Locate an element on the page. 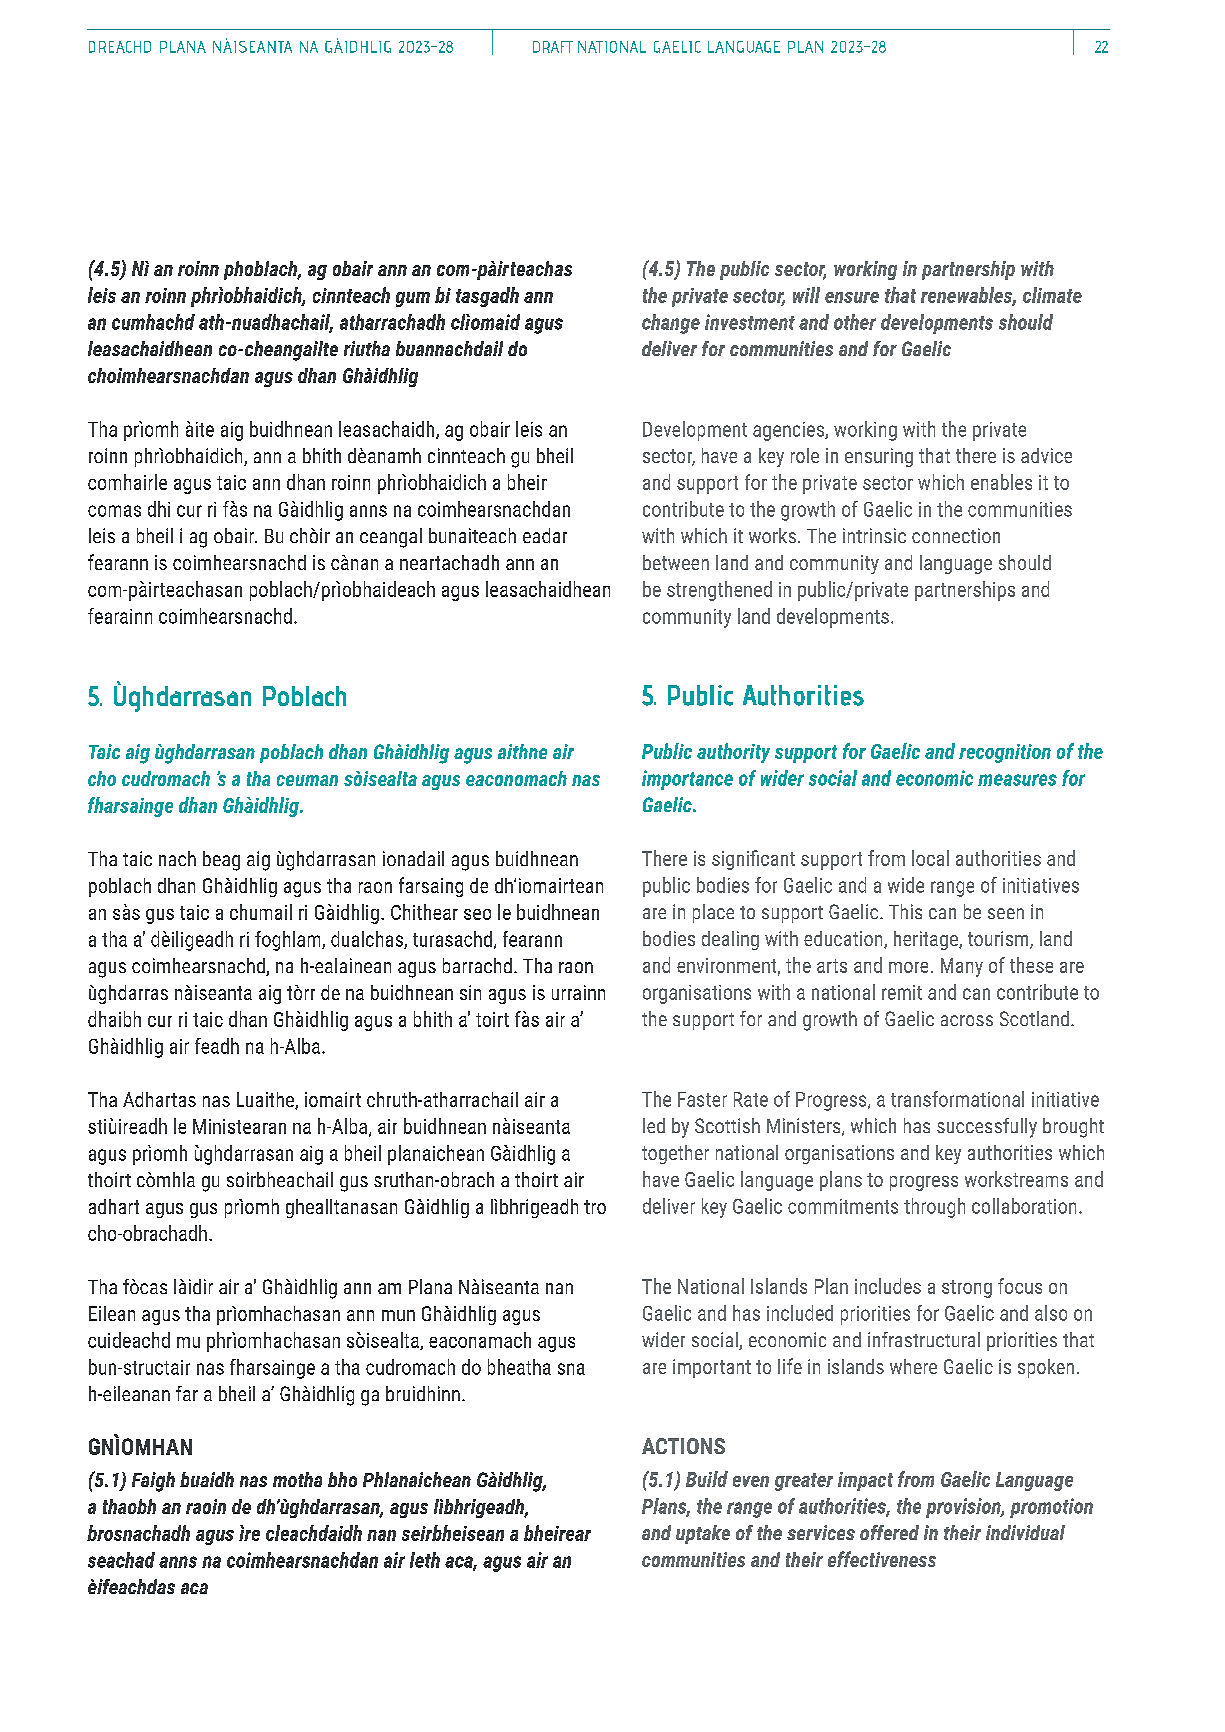  bho is located at coordinates (342, 1479).
